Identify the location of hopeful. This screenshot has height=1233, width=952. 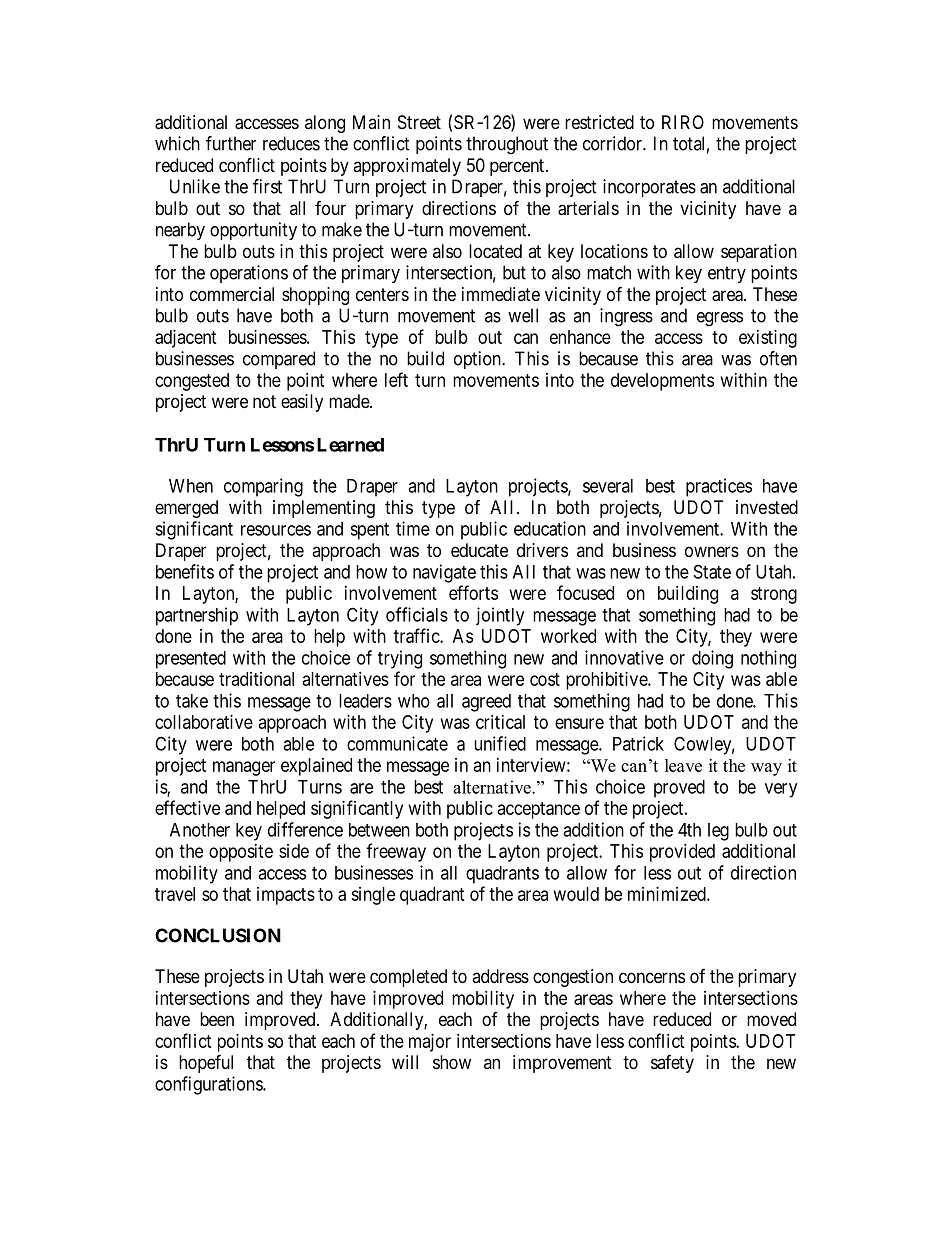
(206, 1063).
